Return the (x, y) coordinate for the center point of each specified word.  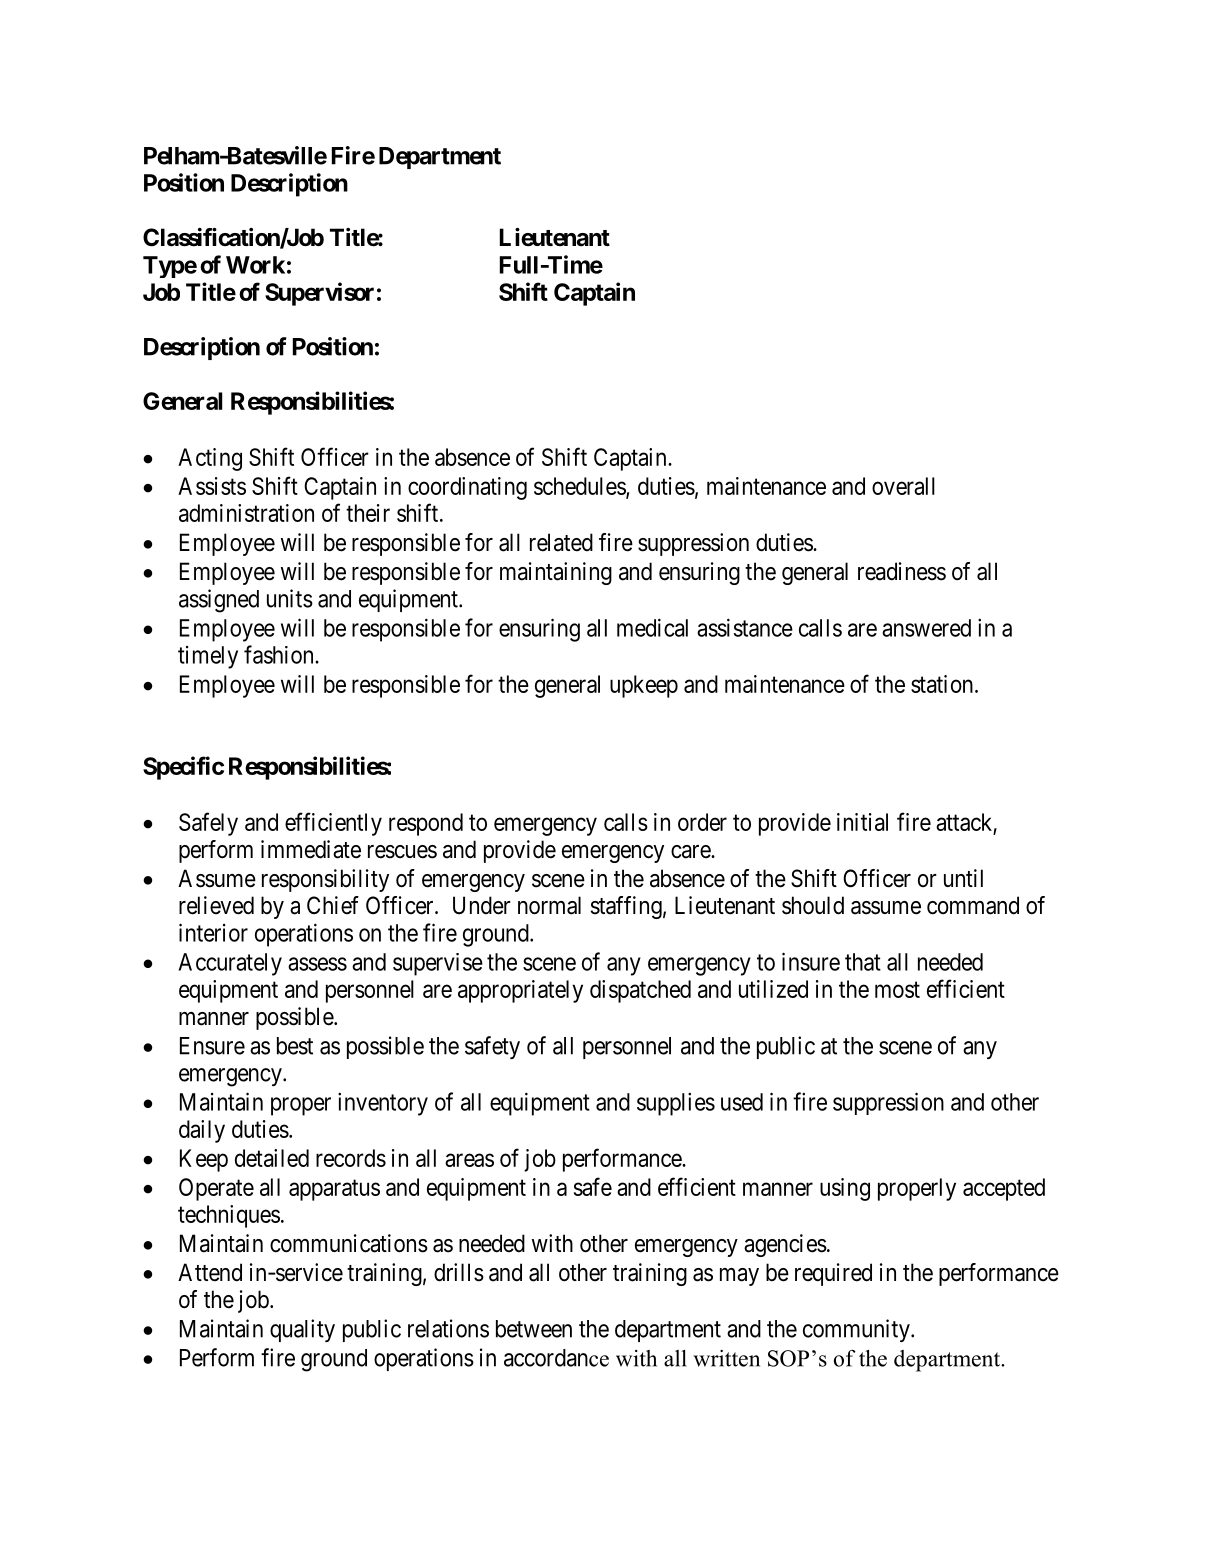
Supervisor (319, 294)
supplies (676, 1104)
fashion (280, 654)
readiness (902, 571)
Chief (333, 905)
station (943, 684)
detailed (272, 1158)
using (845, 1189)
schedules (580, 487)
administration (246, 513)
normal (549, 905)
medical (652, 627)
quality (302, 1330)
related (561, 542)
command (973, 905)
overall (903, 486)
